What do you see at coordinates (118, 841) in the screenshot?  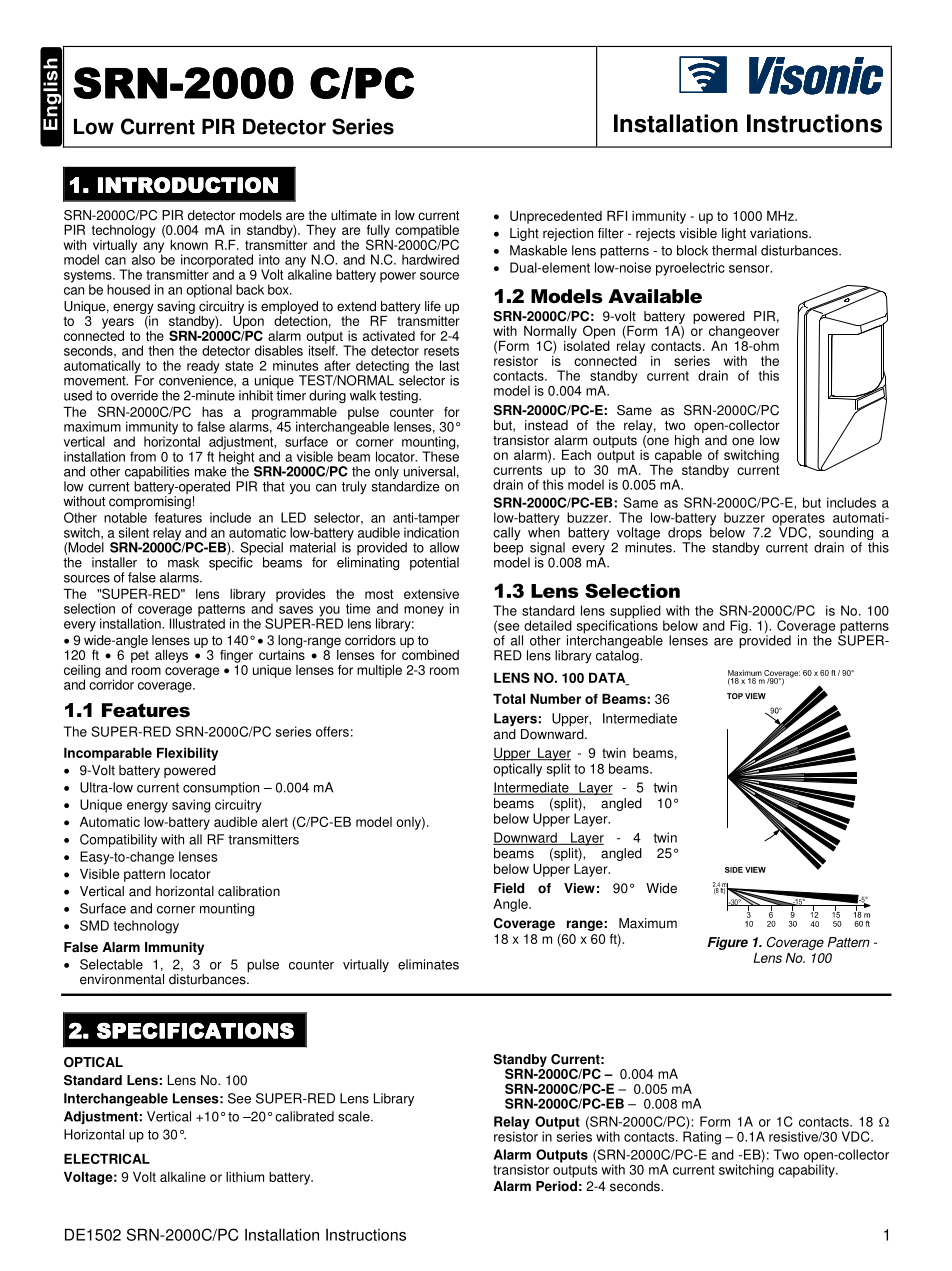 I see `Compatibility` at bounding box center [118, 841].
